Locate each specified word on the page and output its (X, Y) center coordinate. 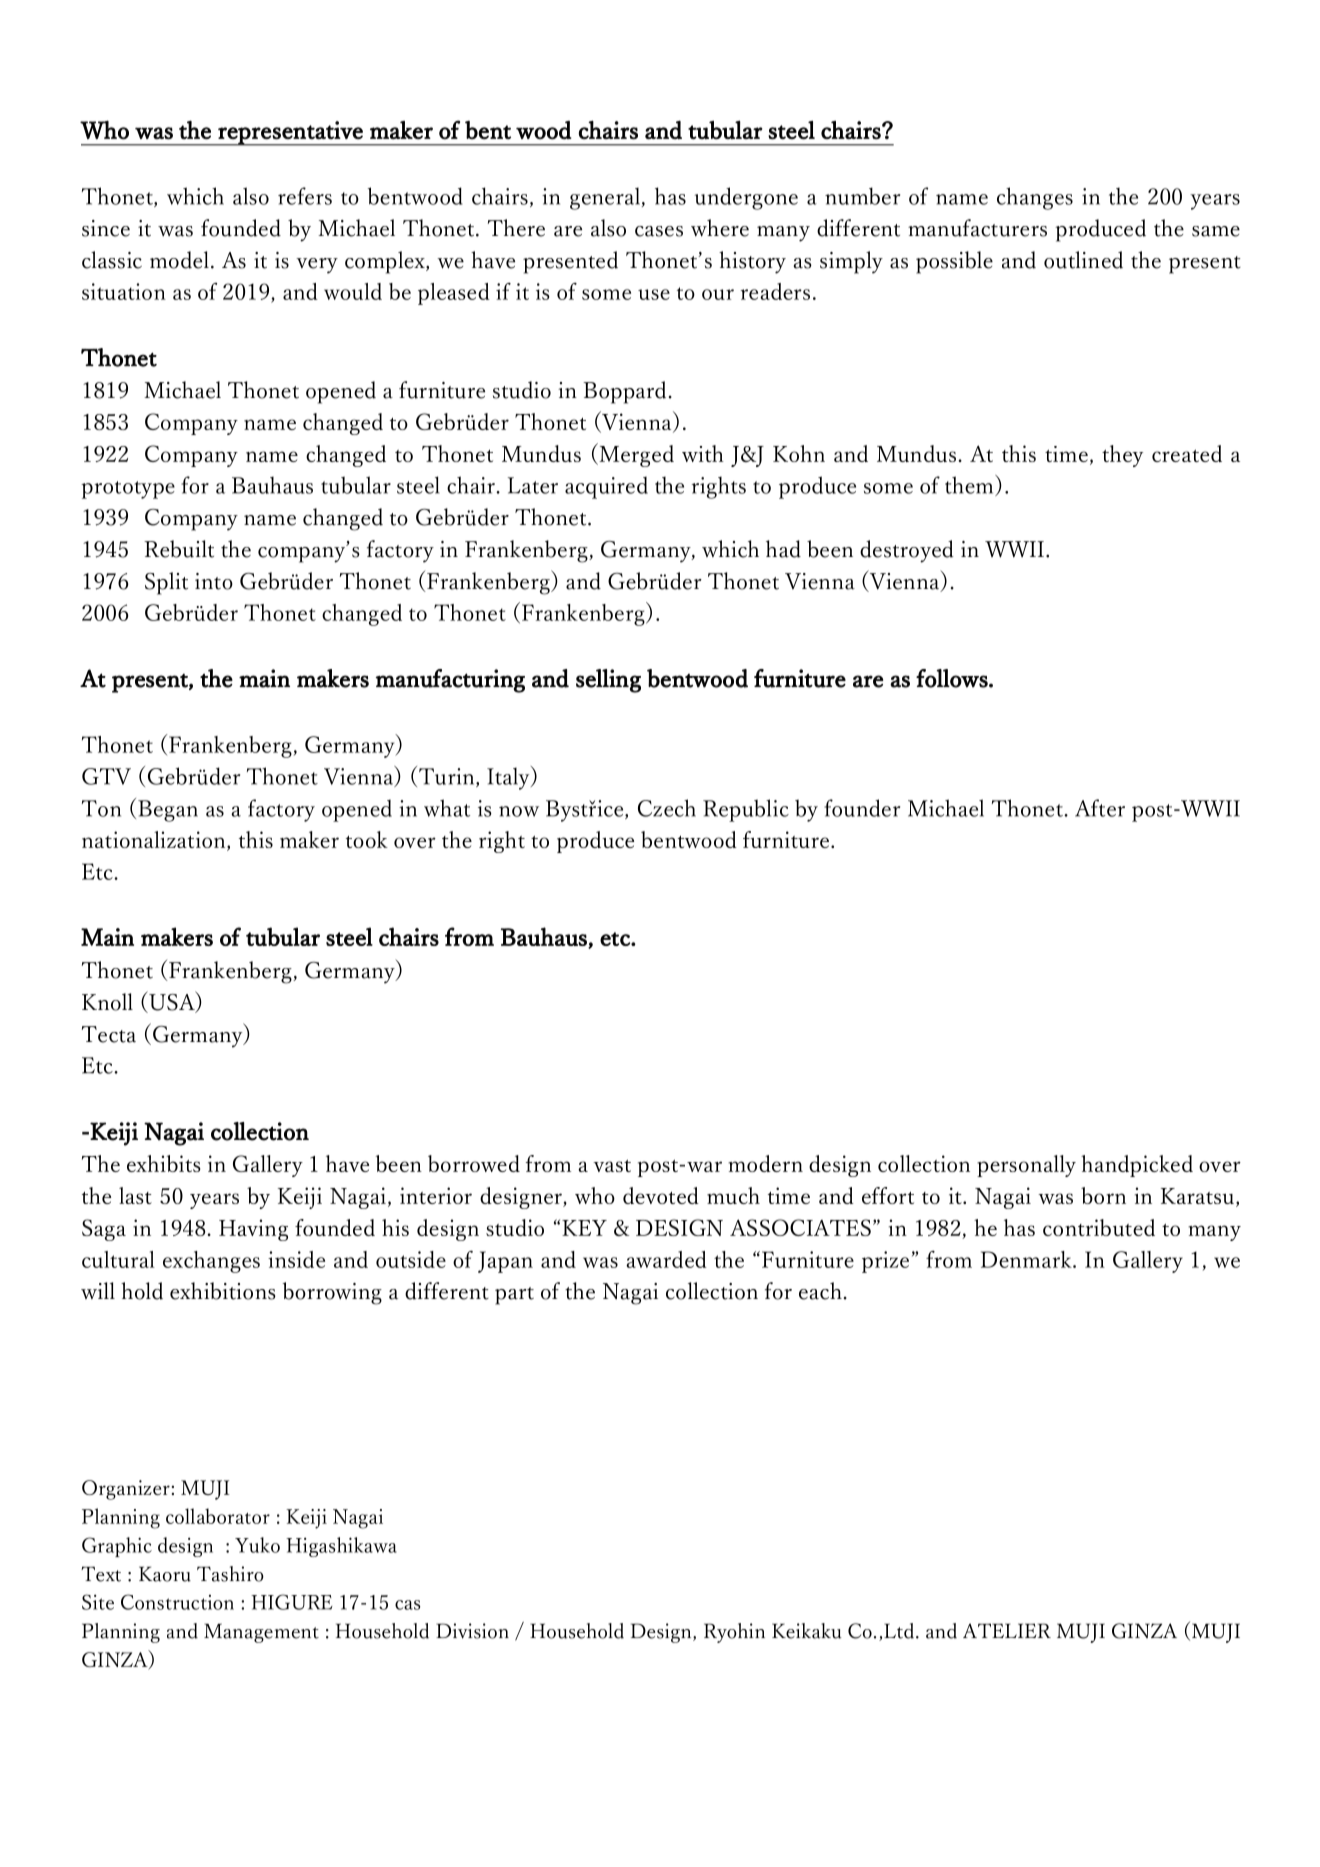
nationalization (155, 841)
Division (472, 1631)
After (1100, 808)
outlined (1083, 260)
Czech (667, 808)
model (179, 260)
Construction (177, 1602)
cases (659, 231)
